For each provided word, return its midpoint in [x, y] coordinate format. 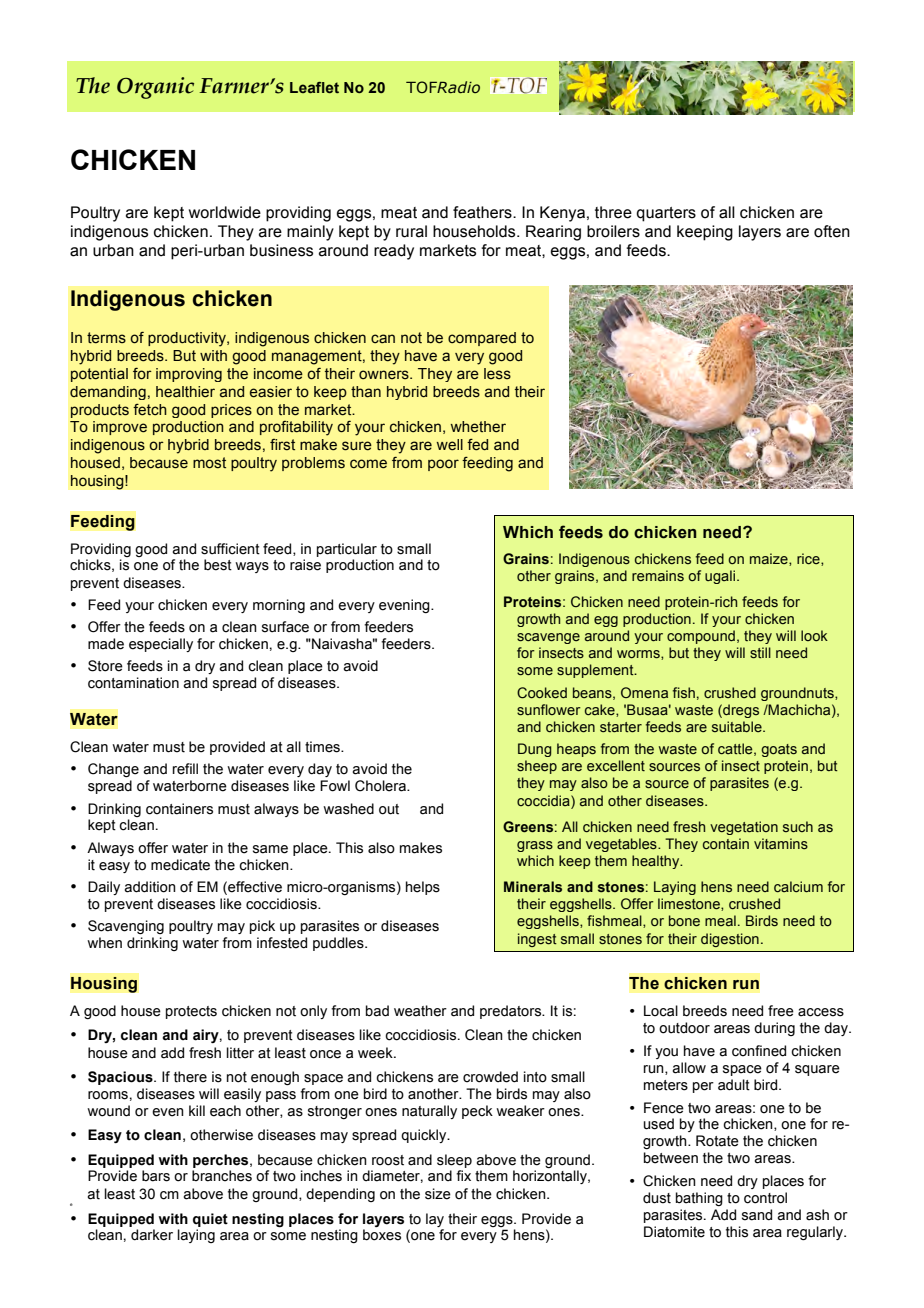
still [760, 653]
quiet [210, 1220]
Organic [155, 88]
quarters [666, 214]
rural [411, 231]
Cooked [542, 693]
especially [161, 645]
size [438, 1194]
